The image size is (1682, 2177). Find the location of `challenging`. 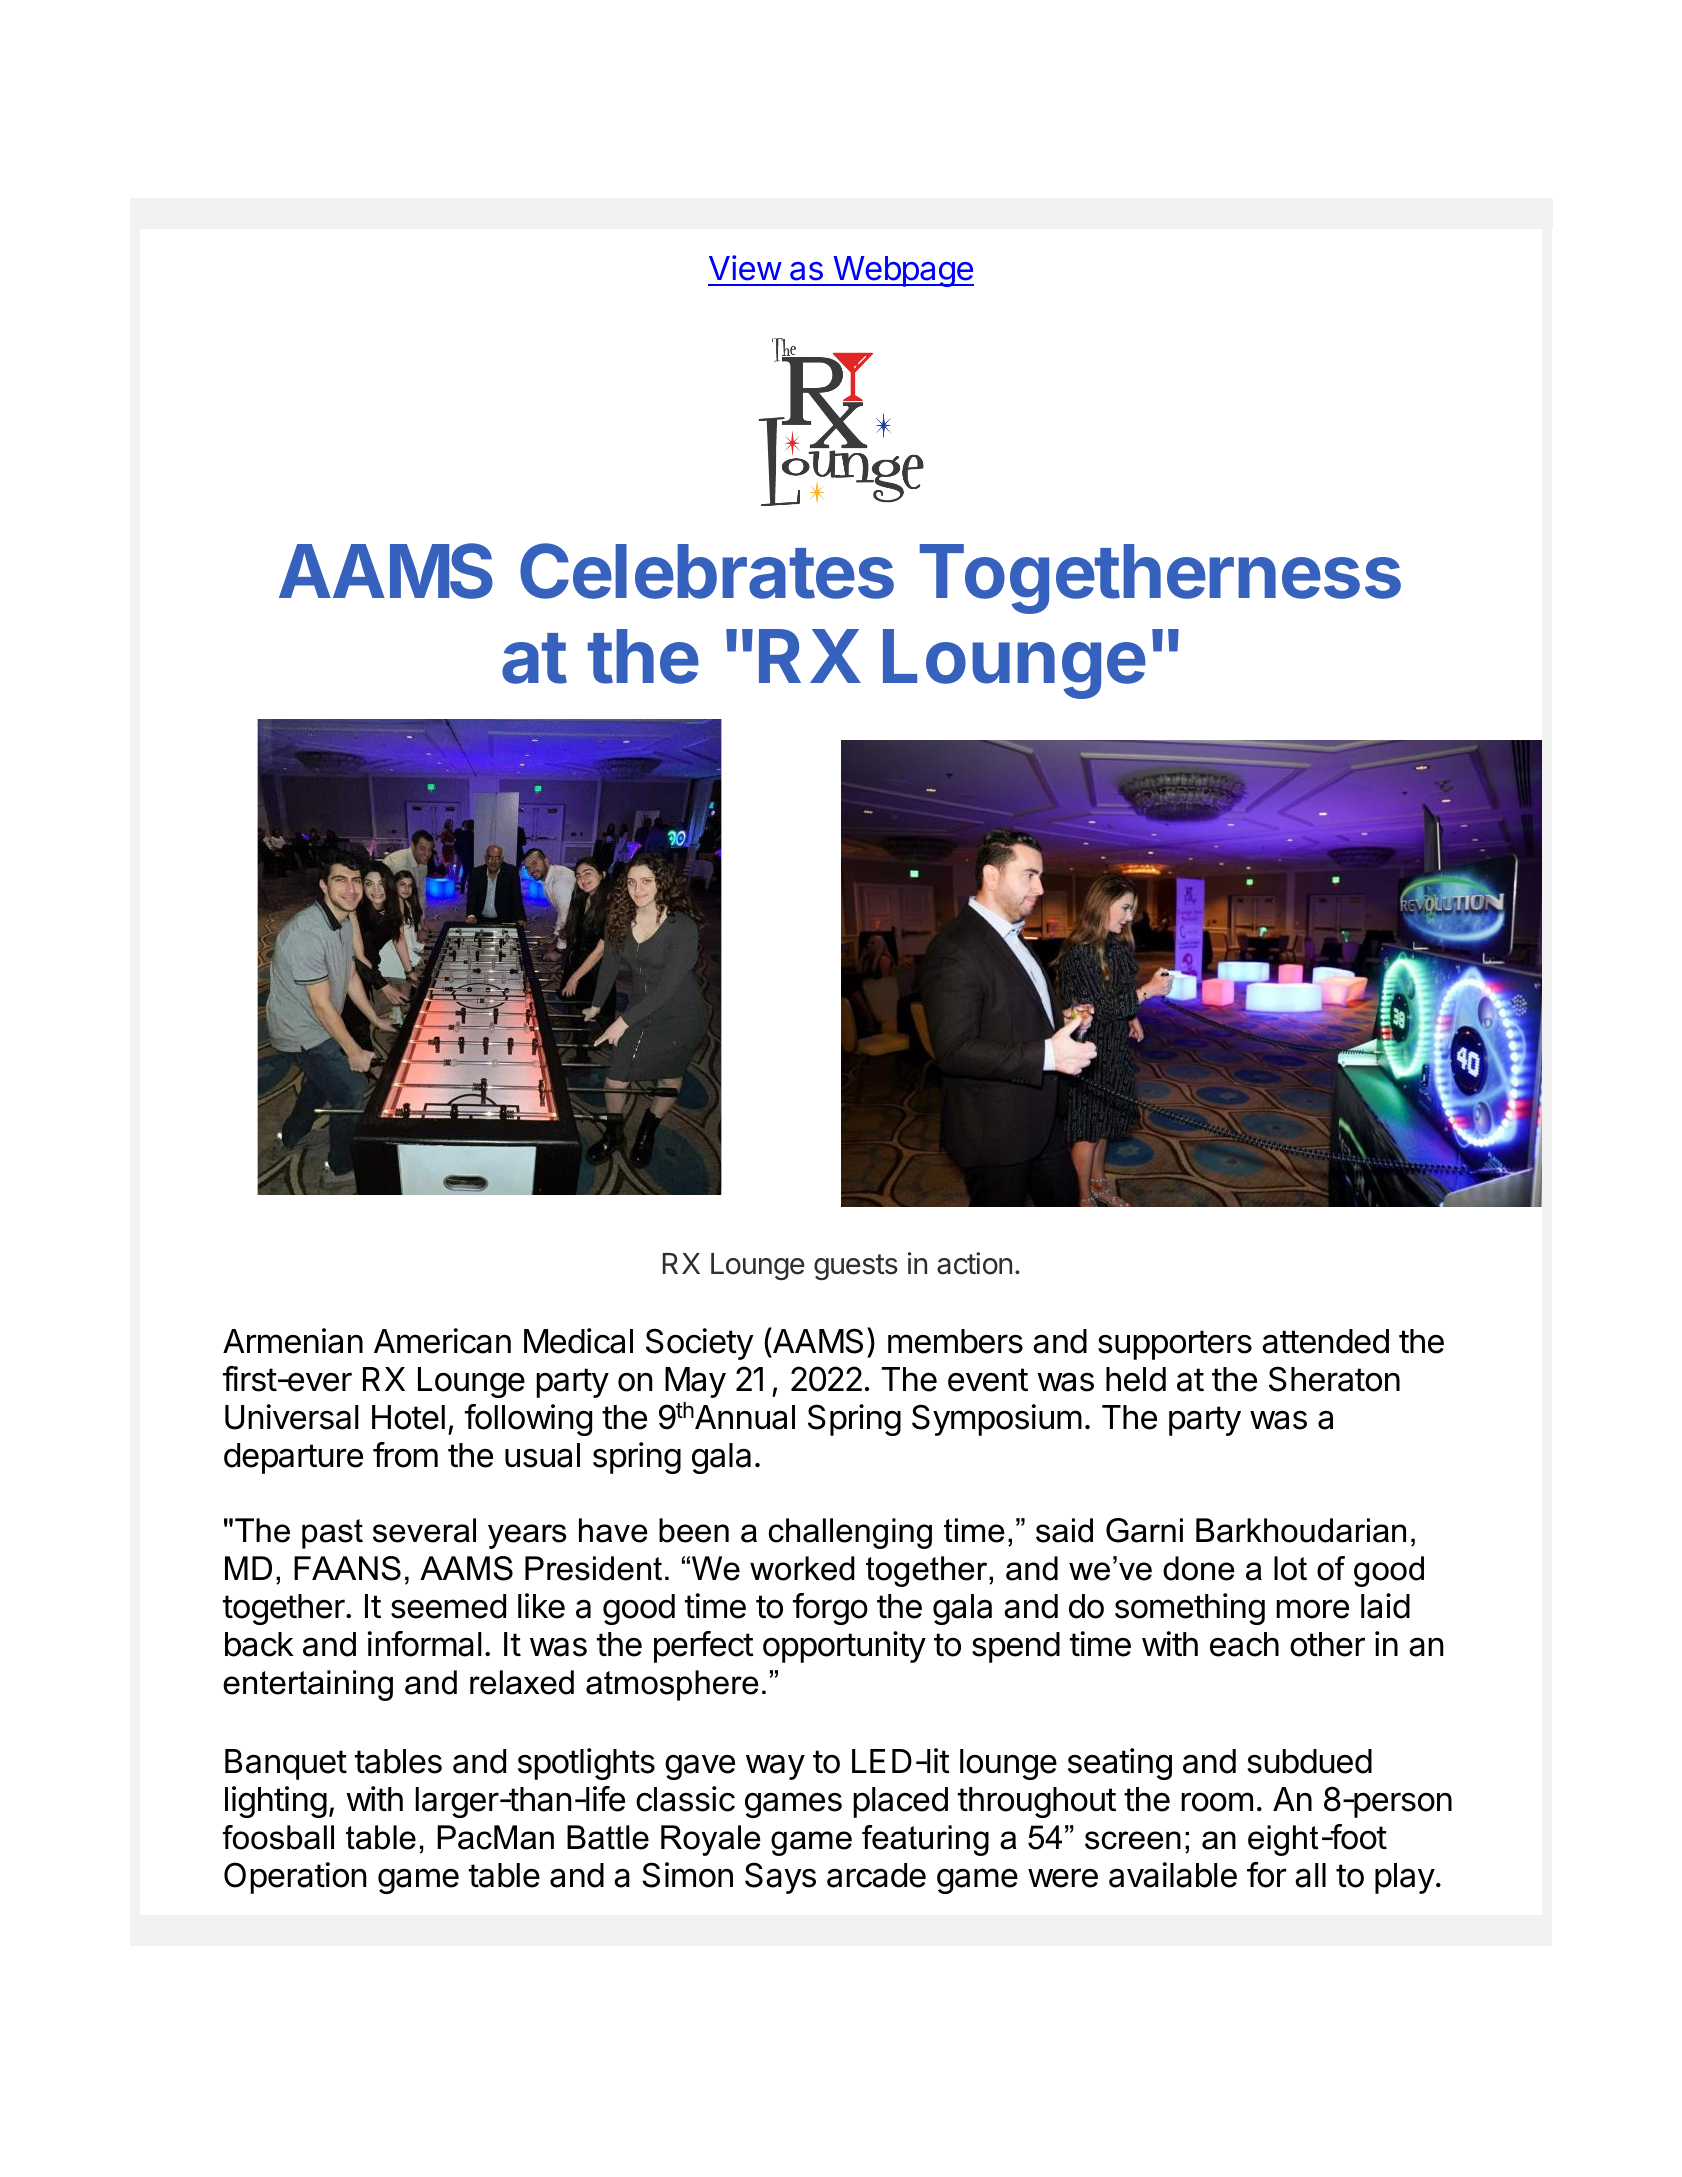

challenging is located at coordinates (850, 1533).
